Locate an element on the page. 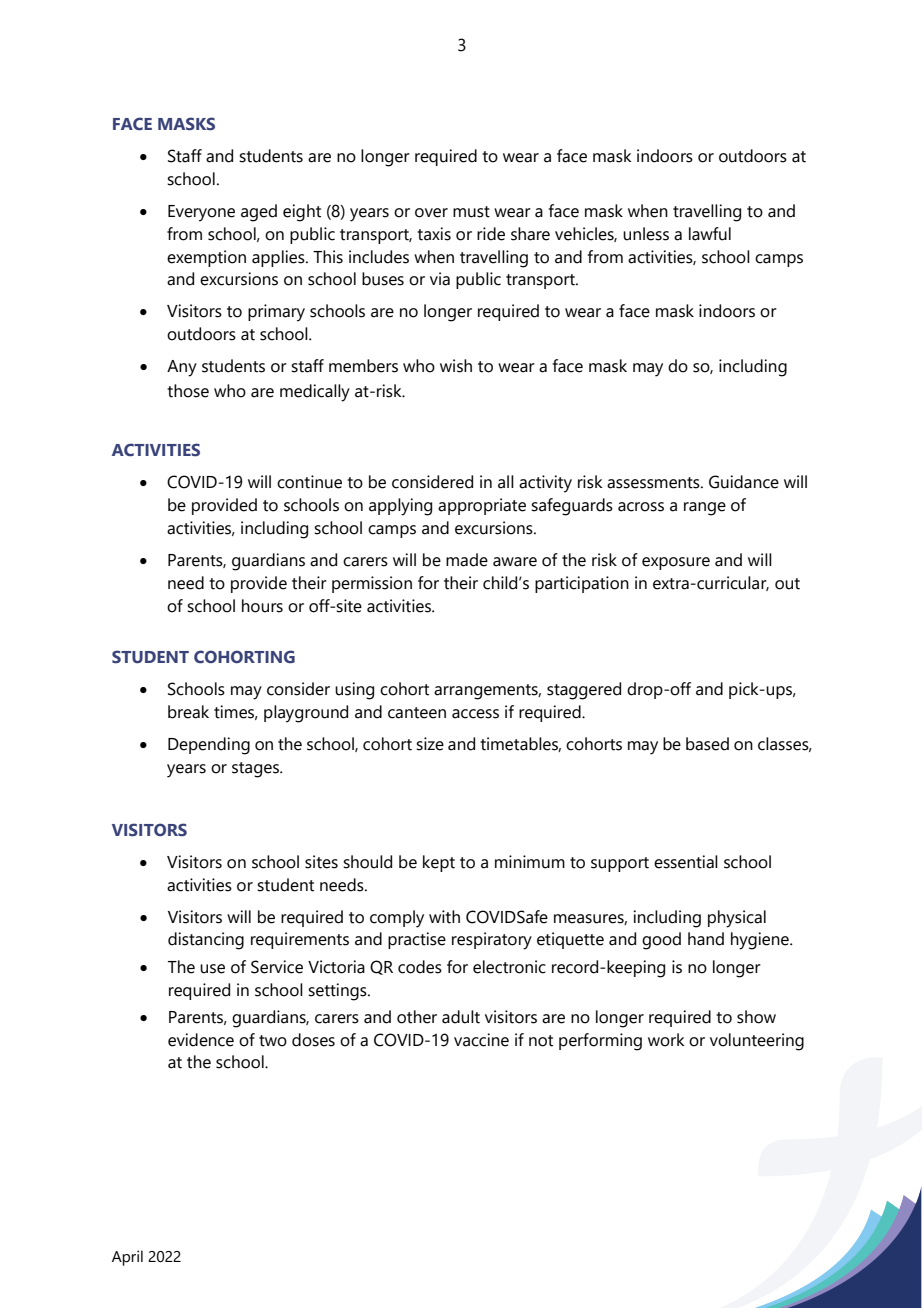 This document has width=924, height=1308. April is located at coordinates (127, 1258).
